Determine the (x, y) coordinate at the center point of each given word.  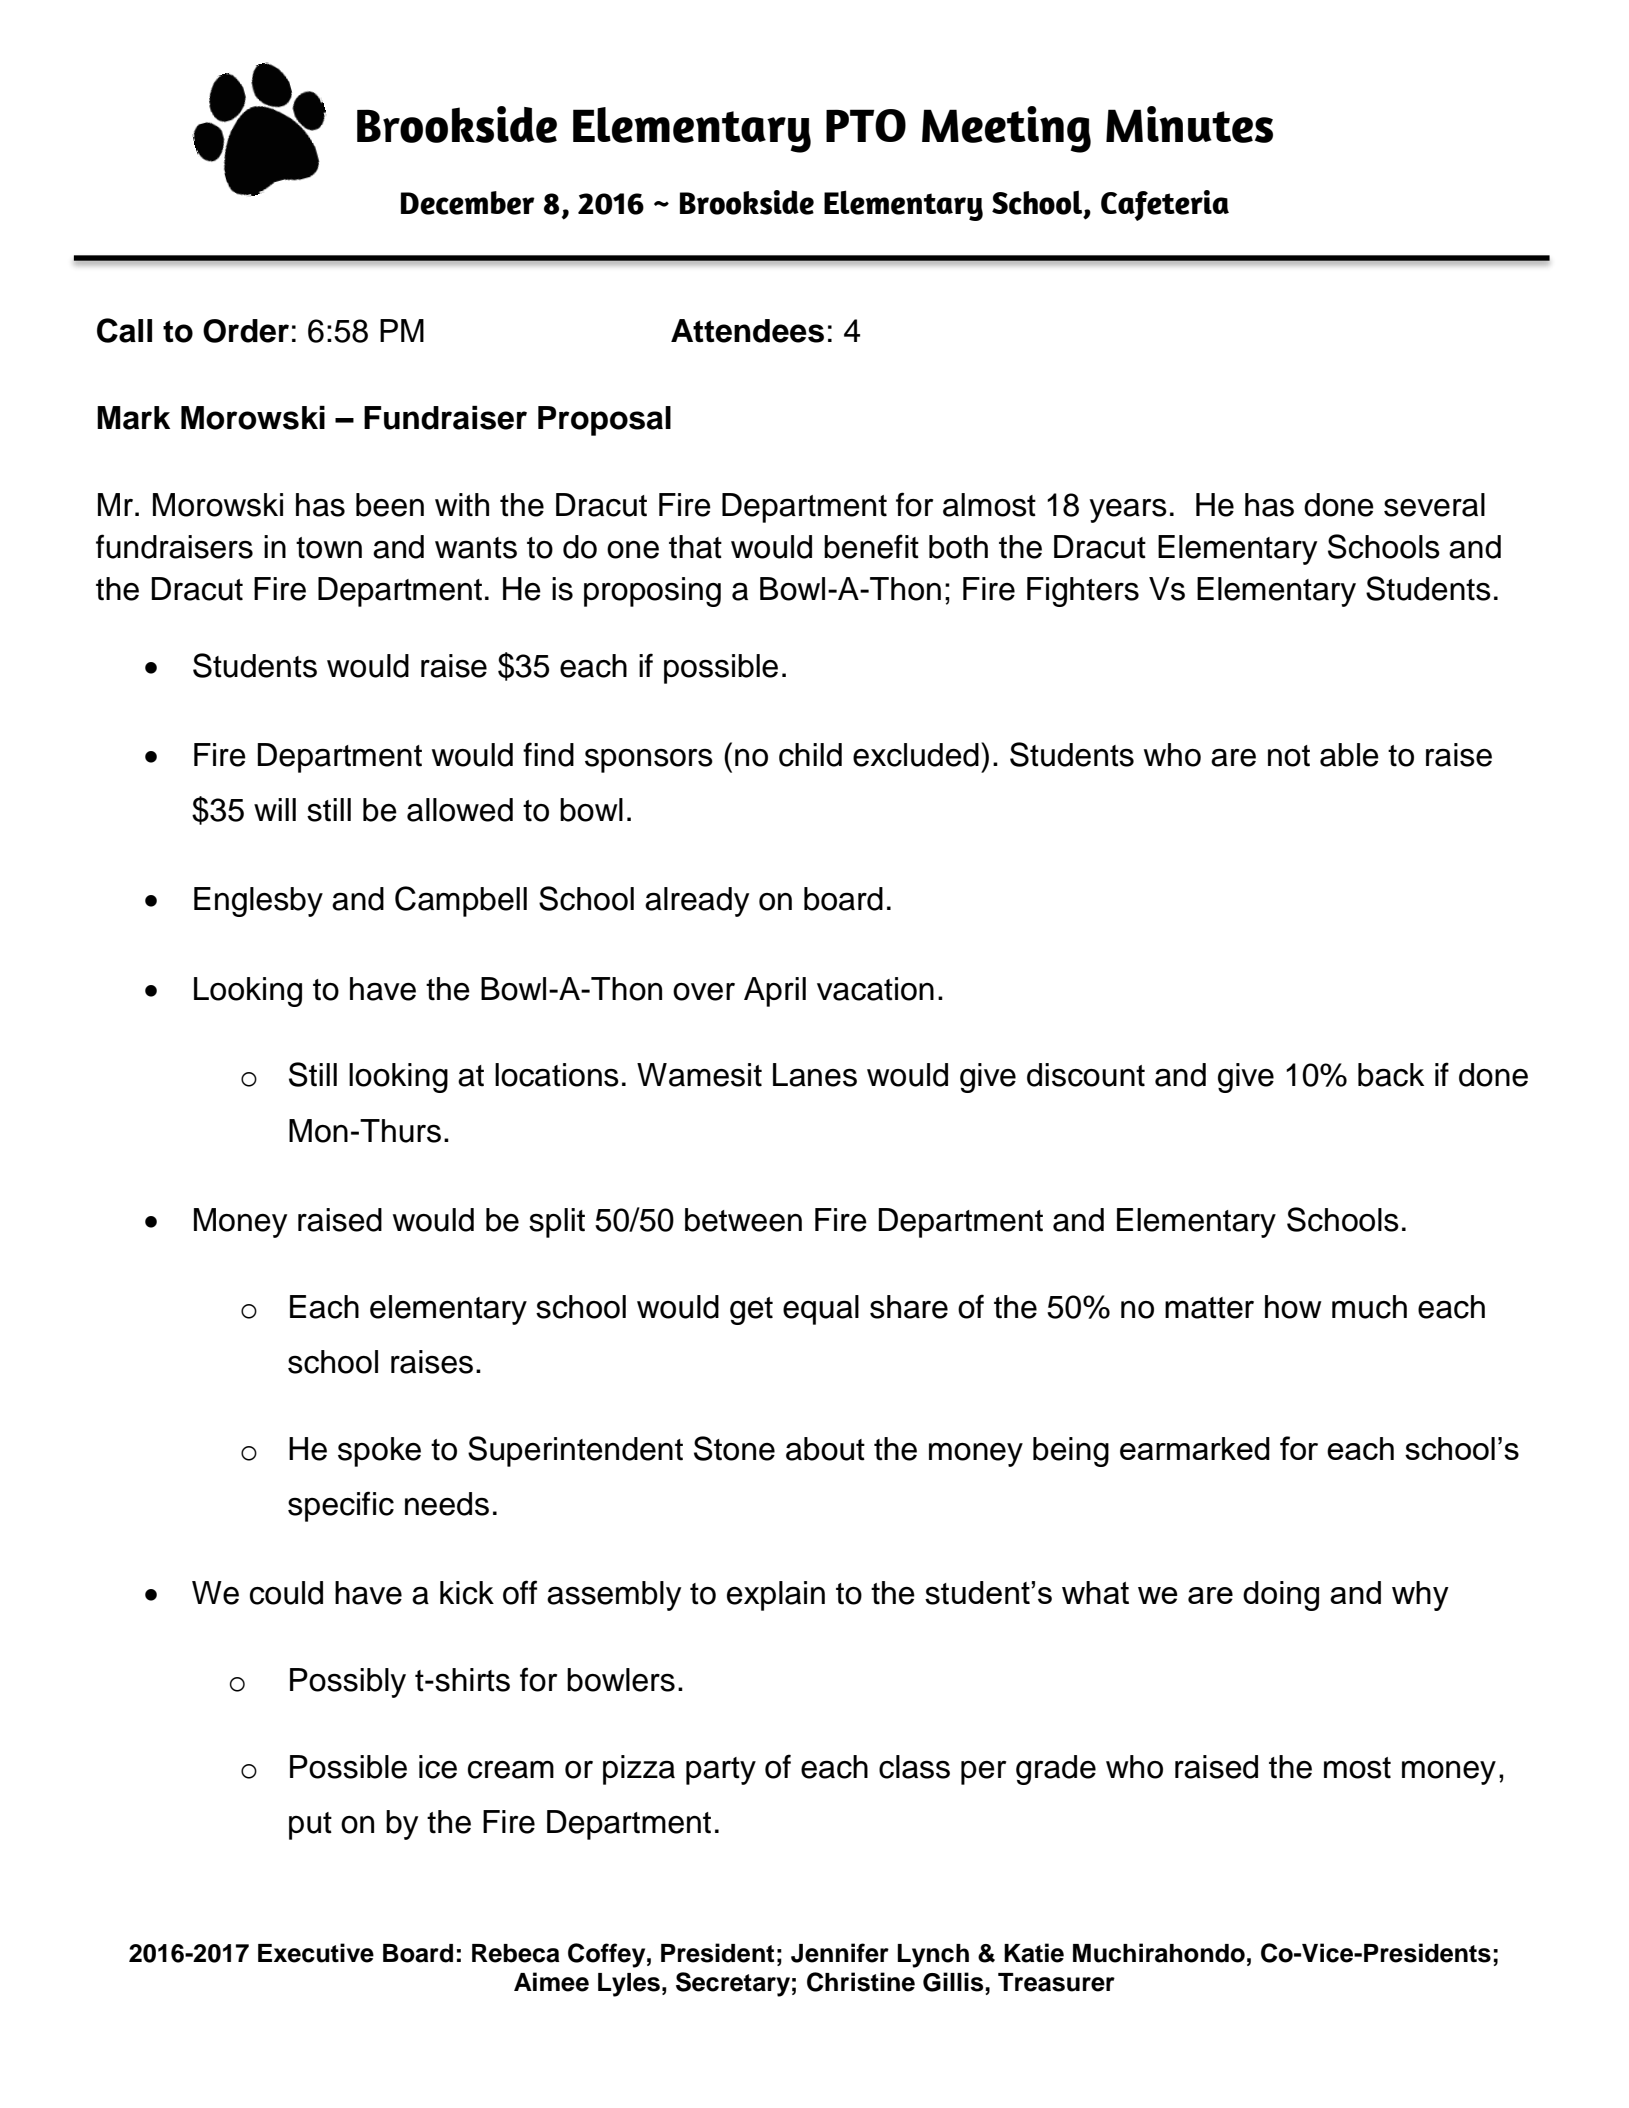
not (1289, 756)
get (751, 1311)
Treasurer (1056, 1982)
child (810, 755)
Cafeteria (1165, 205)
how (1293, 1307)
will (275, 809)
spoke (379, 1452)
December (468, 203)
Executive (316, 1953)
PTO (866, 125)
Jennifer (840, 1953)
